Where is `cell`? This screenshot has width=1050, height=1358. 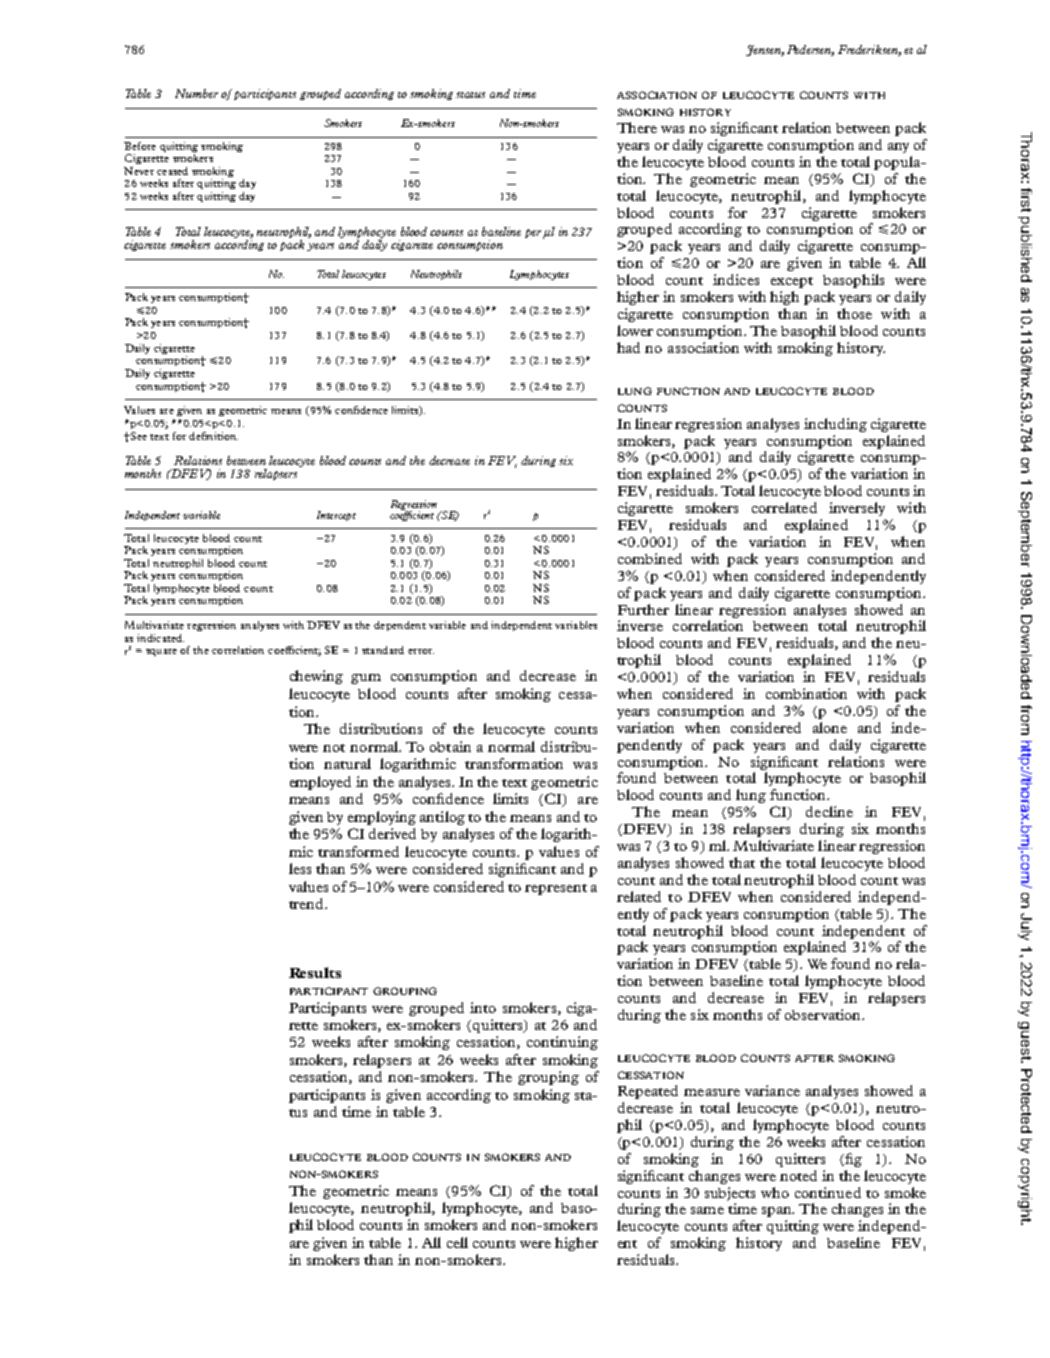
cell is located at coordinates (457, 1242).
